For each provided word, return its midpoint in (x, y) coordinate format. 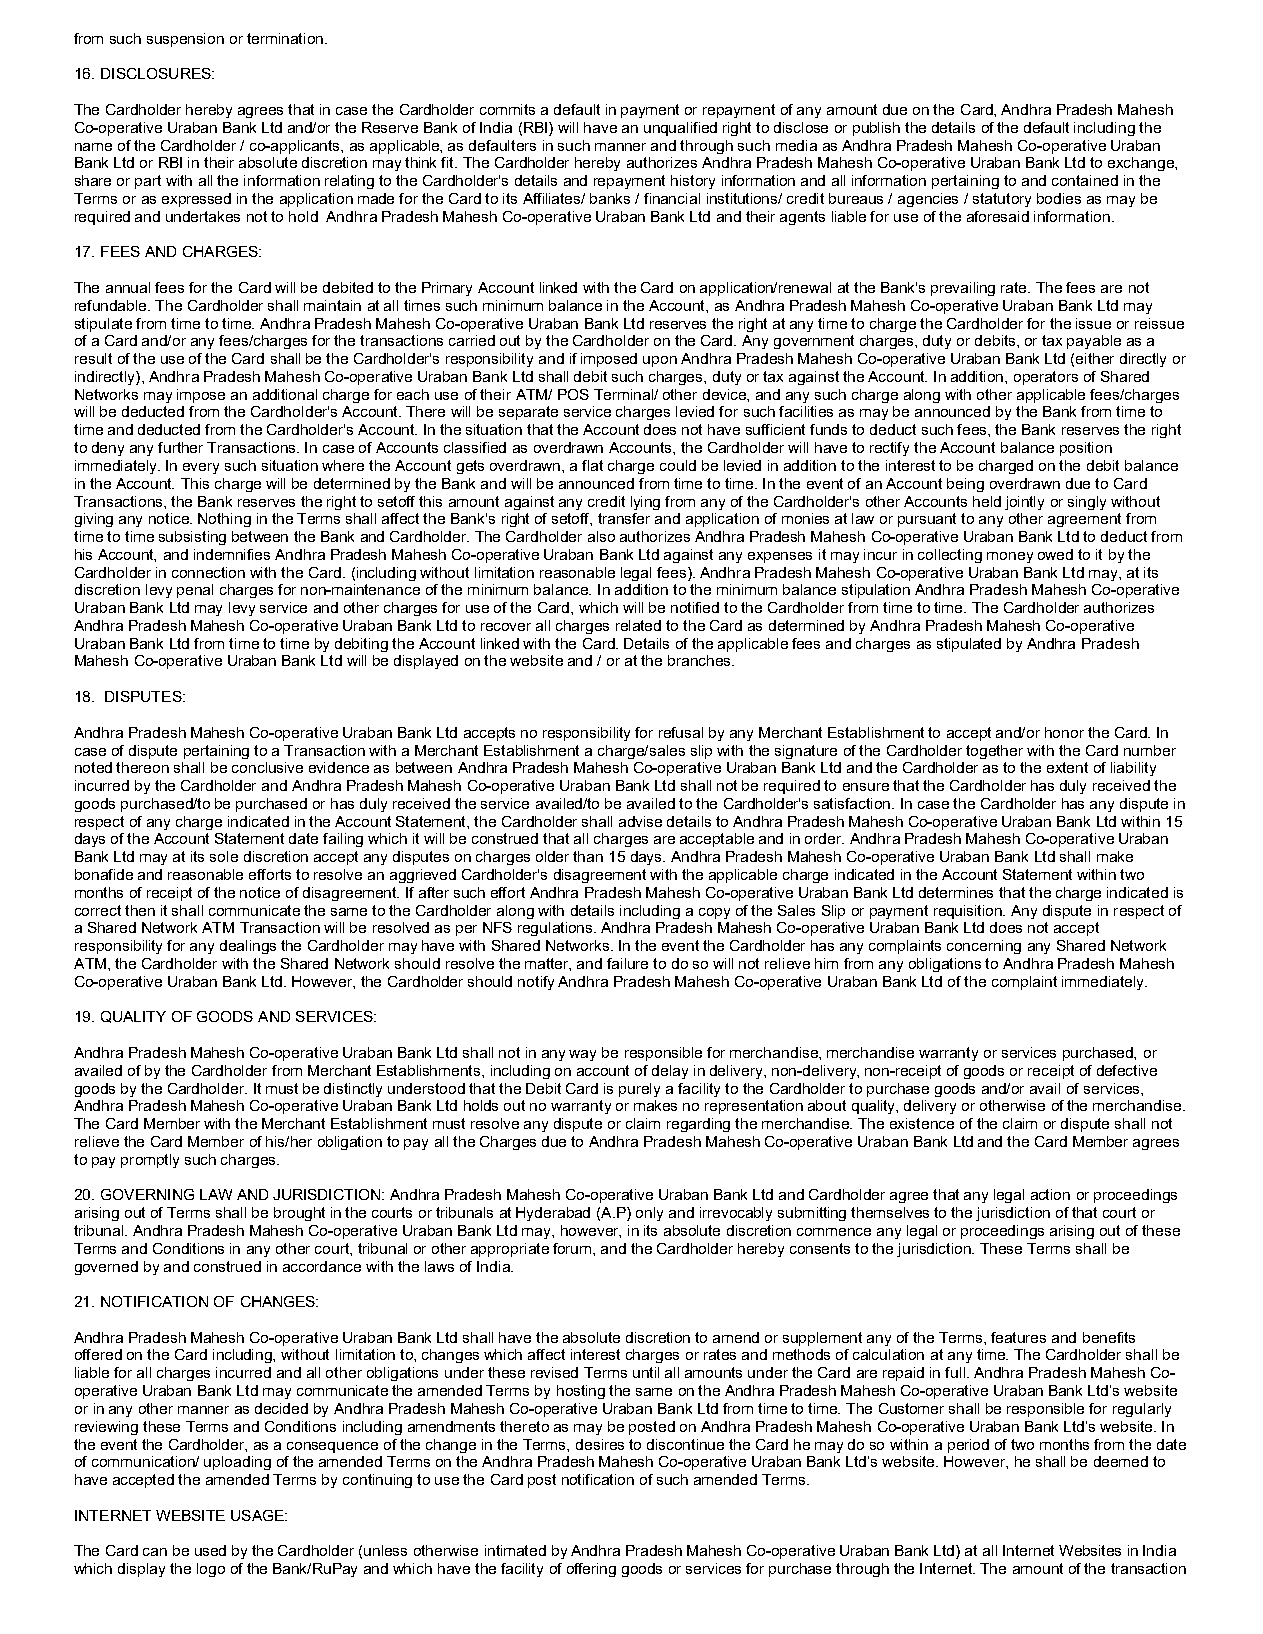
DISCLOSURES (157, 73)
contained (1085, 180)
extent (1067, 767)
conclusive (267, 767)
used (210, 1550)
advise (640, 821)
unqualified (680, 129)
